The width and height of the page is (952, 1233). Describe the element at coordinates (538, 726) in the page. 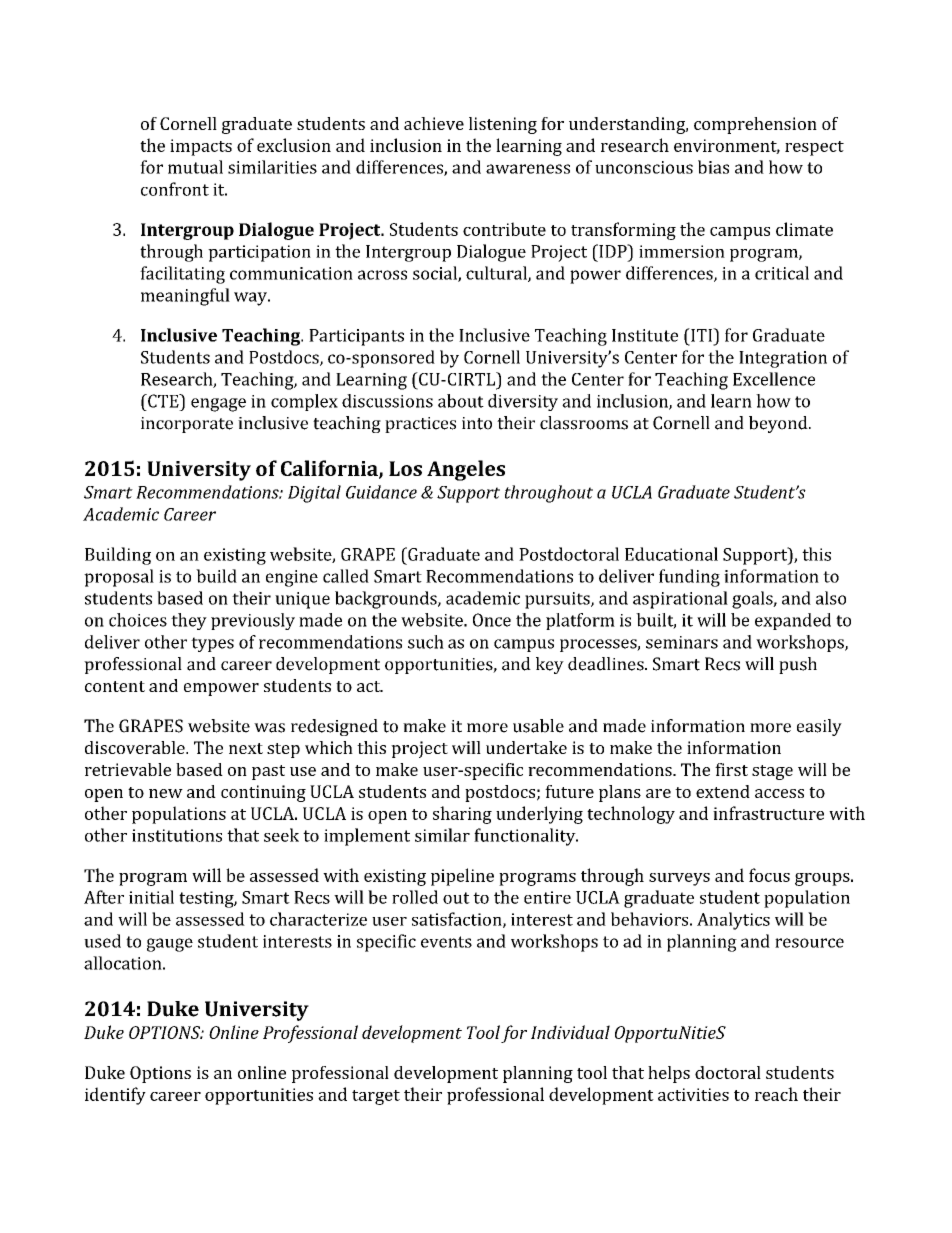

I see `usable` at that location.
